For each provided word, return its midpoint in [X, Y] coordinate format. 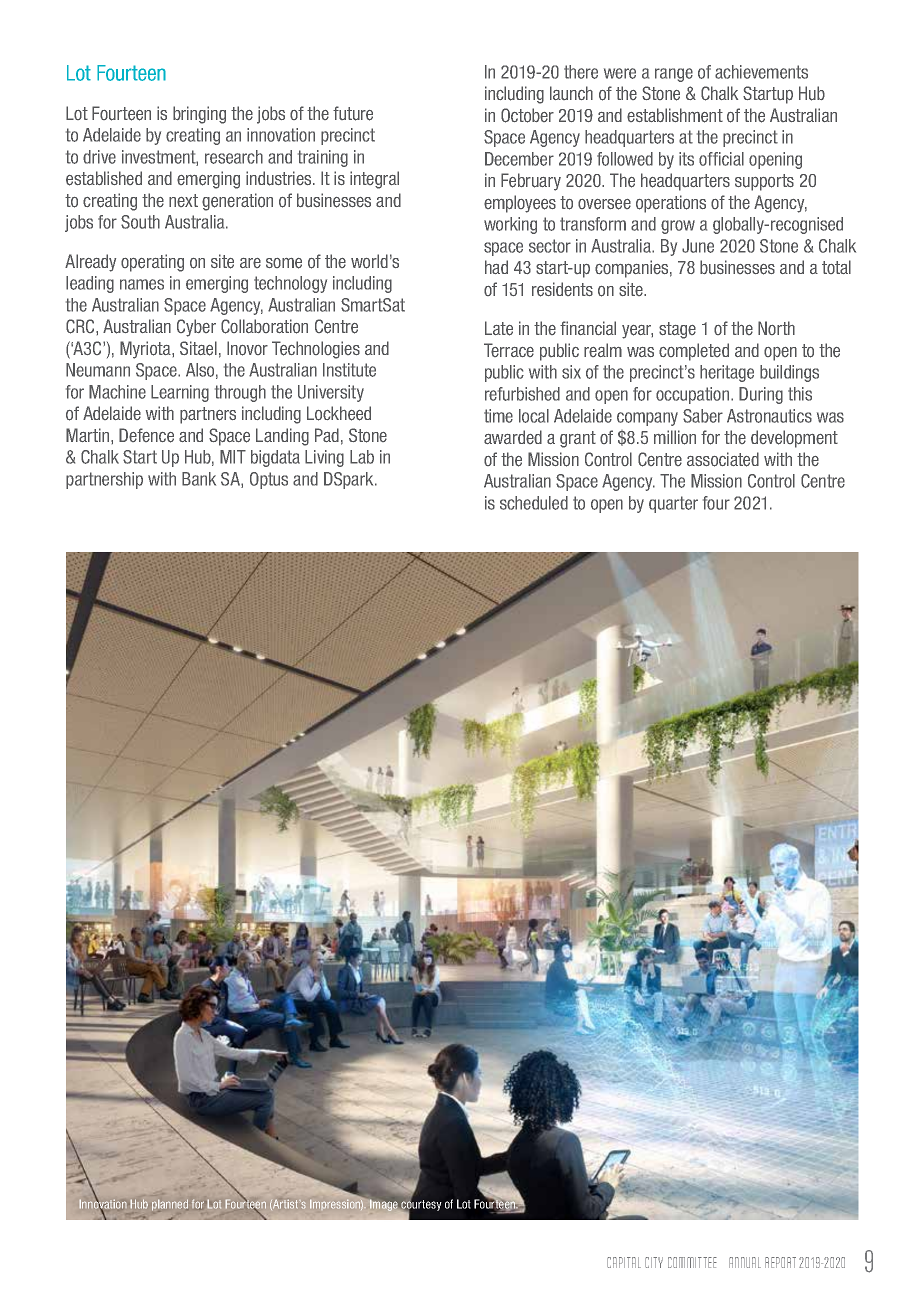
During [761, 395]
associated [723, 459]
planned [170, 1205]
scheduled [534, 503]
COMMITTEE [692, 1262]
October [527, 115]
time [498, 416]
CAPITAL [624, 1262]
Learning [180, 393]
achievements [761, 72]
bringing [199, 115]
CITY [654, 1262]
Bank [199, 479]
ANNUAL [745, 1262]
